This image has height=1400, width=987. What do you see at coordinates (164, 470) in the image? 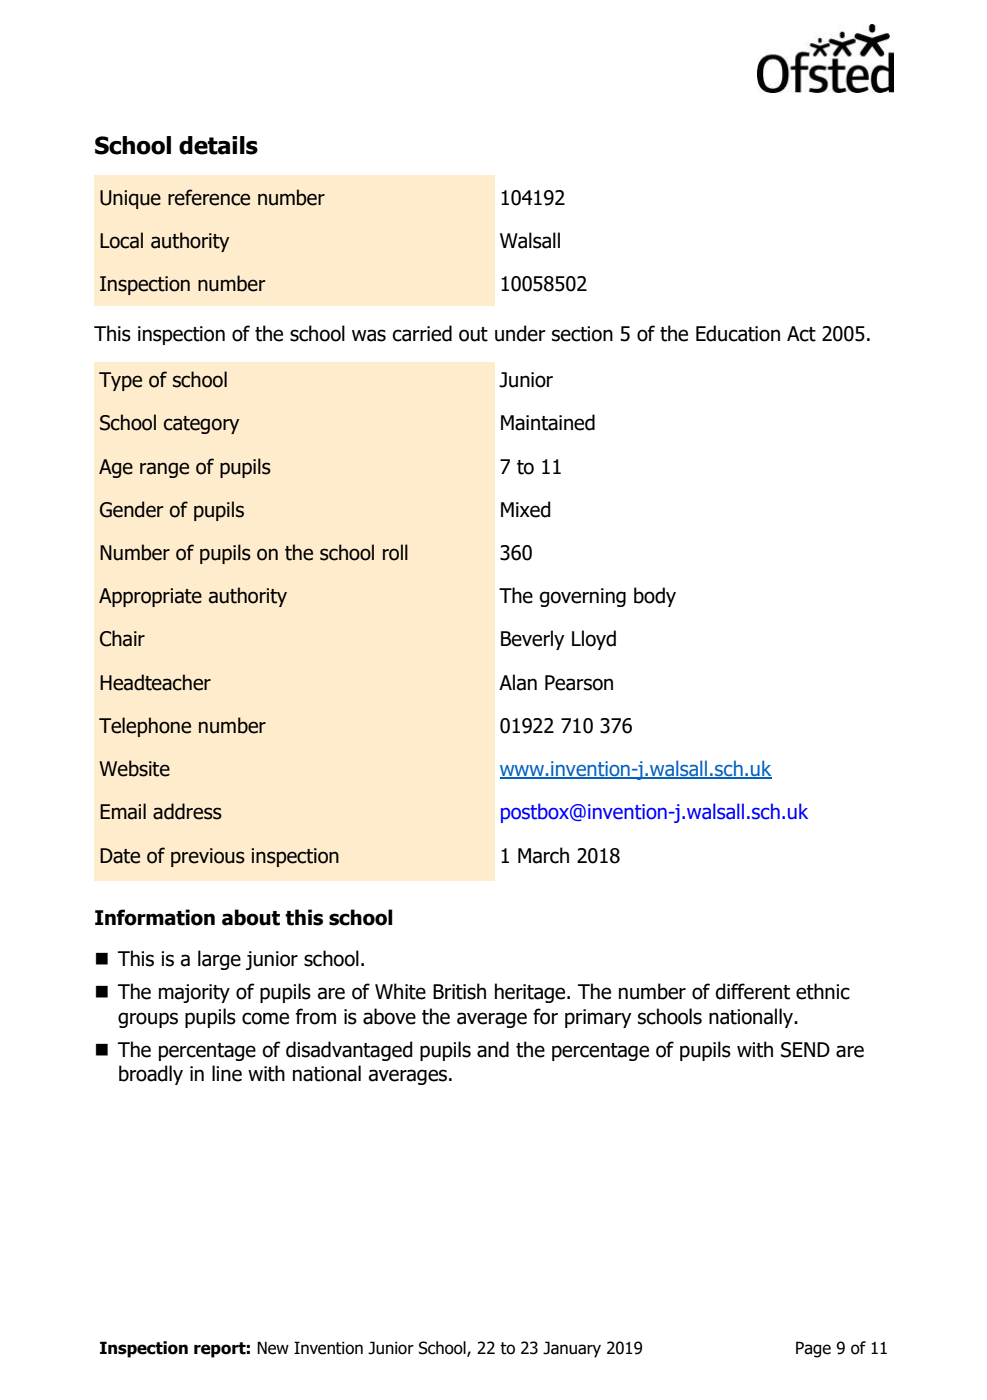
I see `range` at bounding box center [164, 470].
